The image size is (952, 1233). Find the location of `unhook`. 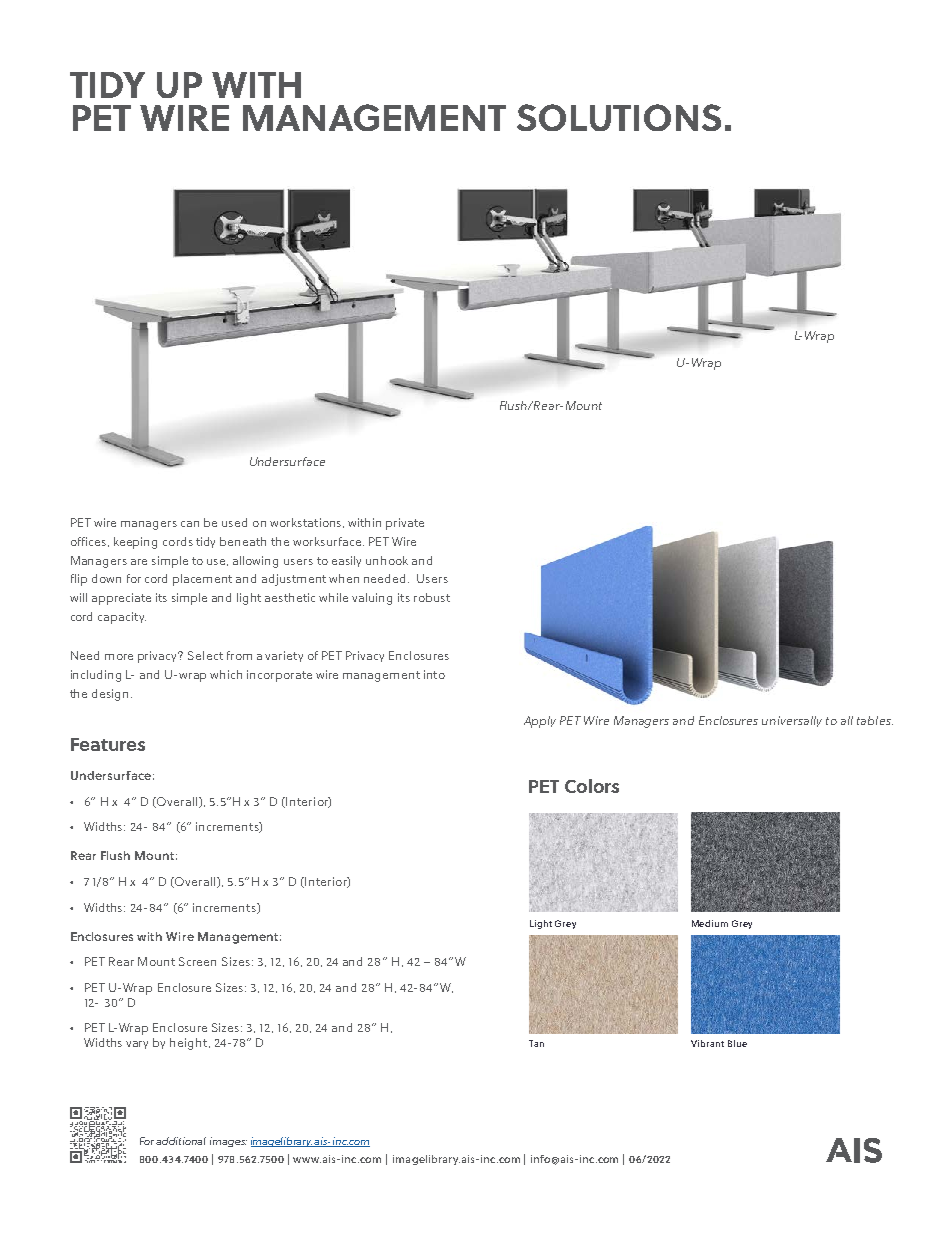

unhook is located at coordinates (387, 560).
